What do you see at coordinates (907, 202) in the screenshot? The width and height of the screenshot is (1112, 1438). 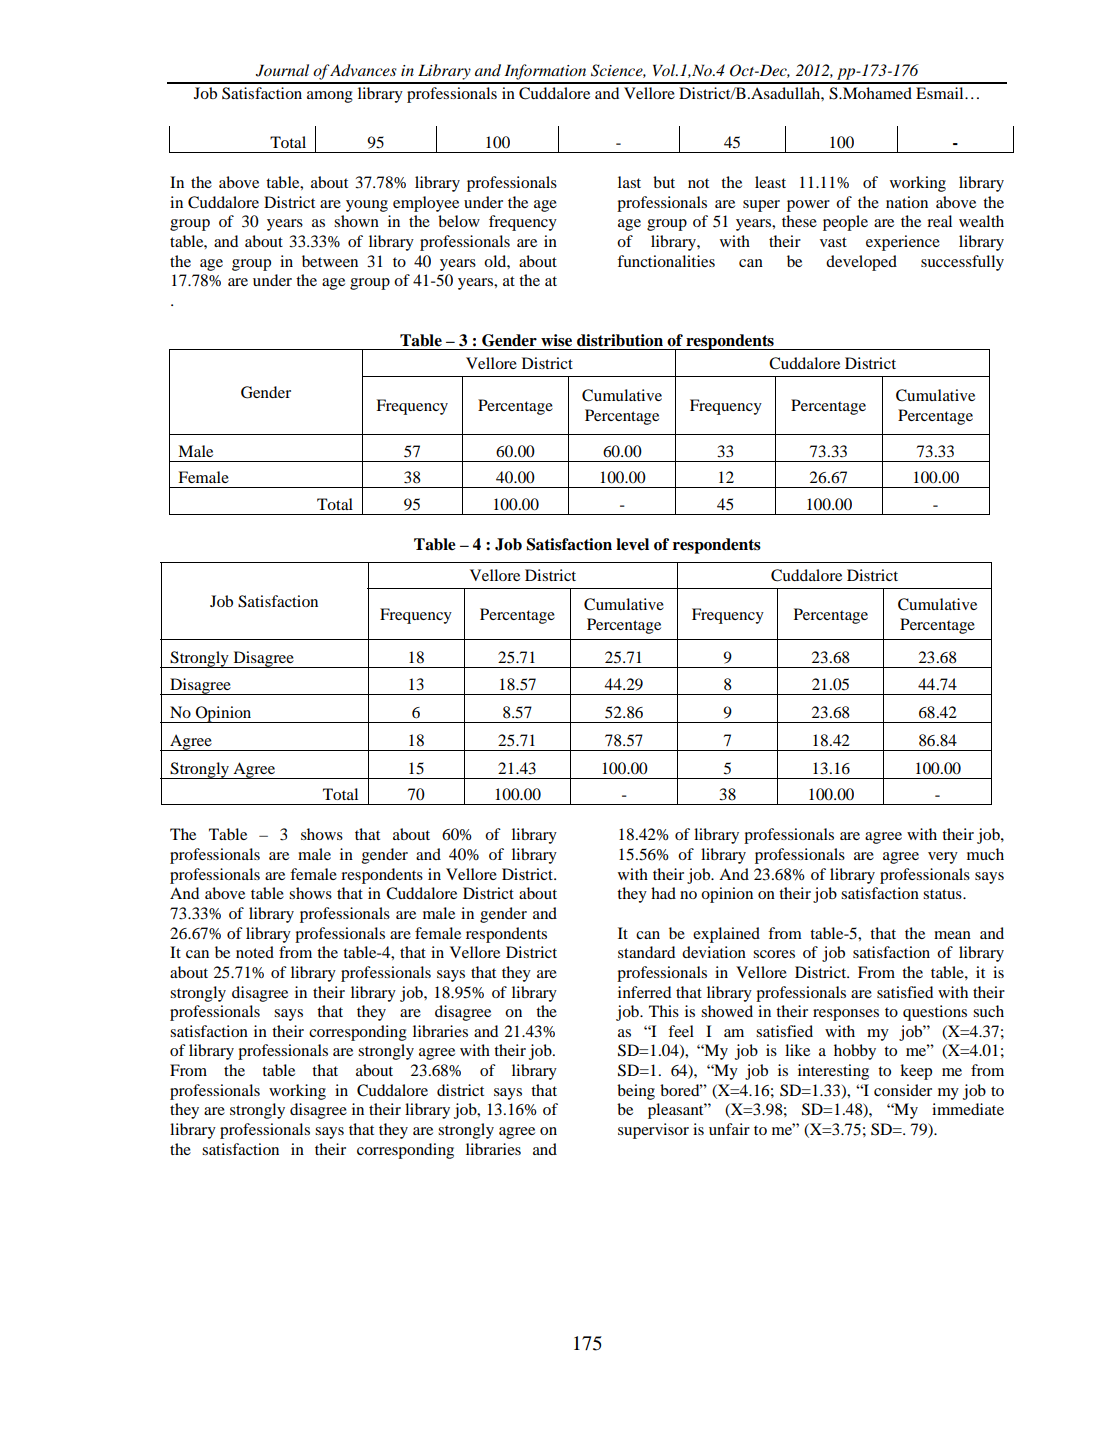 I see `nation` at bounding box center [907, 202].
